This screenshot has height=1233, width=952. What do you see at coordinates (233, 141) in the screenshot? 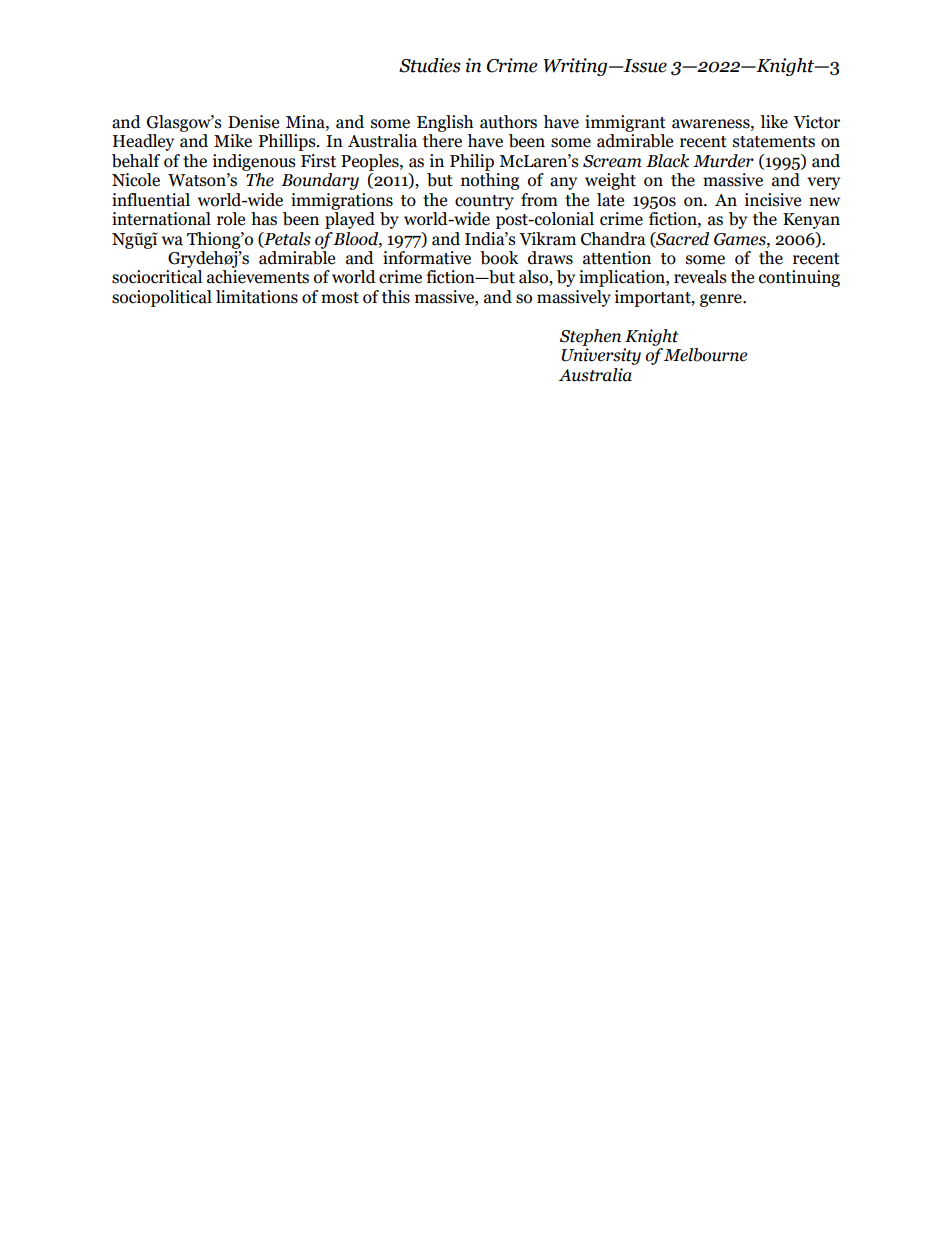
I see `Mike` at bounding box center [233, 141].
